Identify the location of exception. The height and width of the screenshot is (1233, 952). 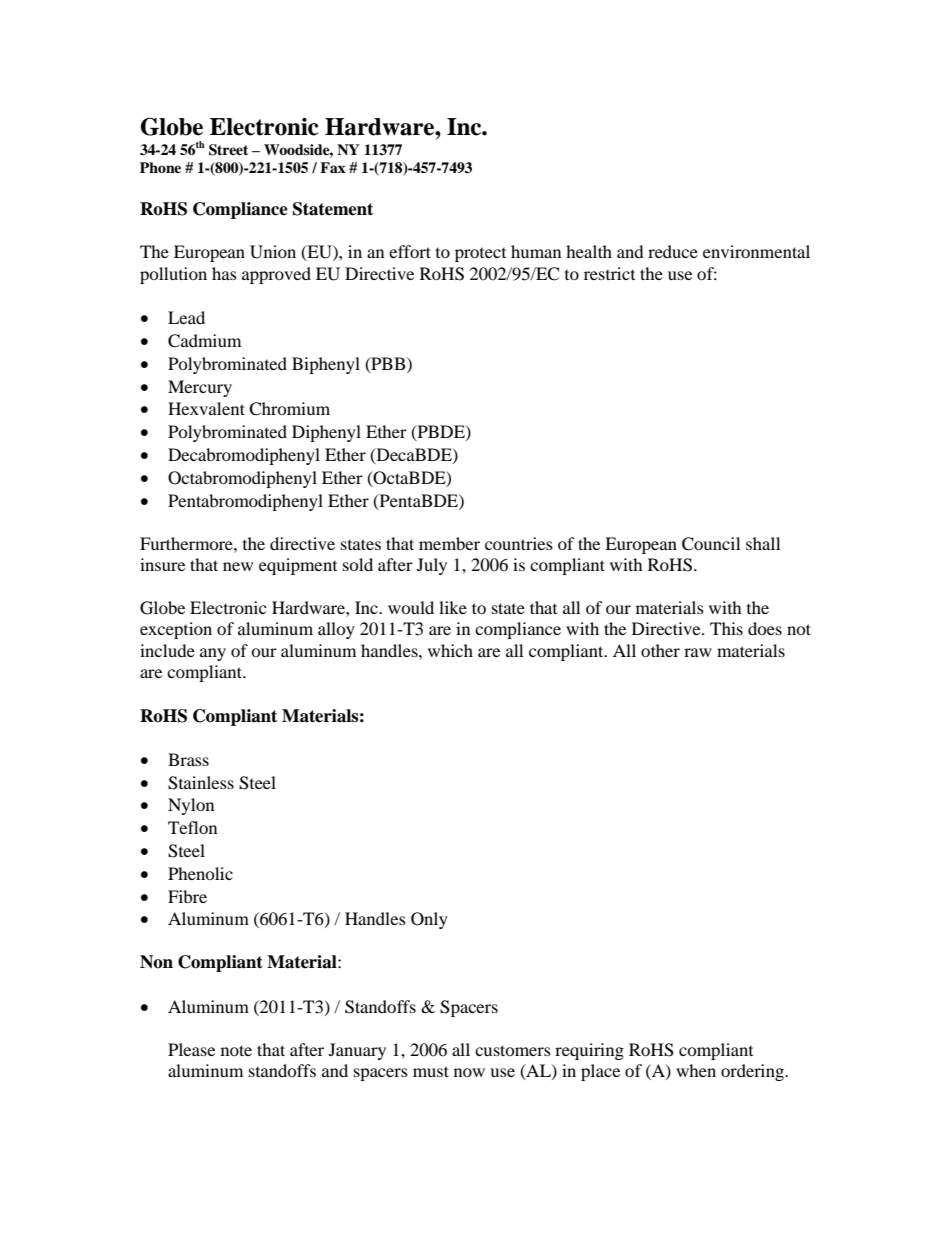
(176, 630).
